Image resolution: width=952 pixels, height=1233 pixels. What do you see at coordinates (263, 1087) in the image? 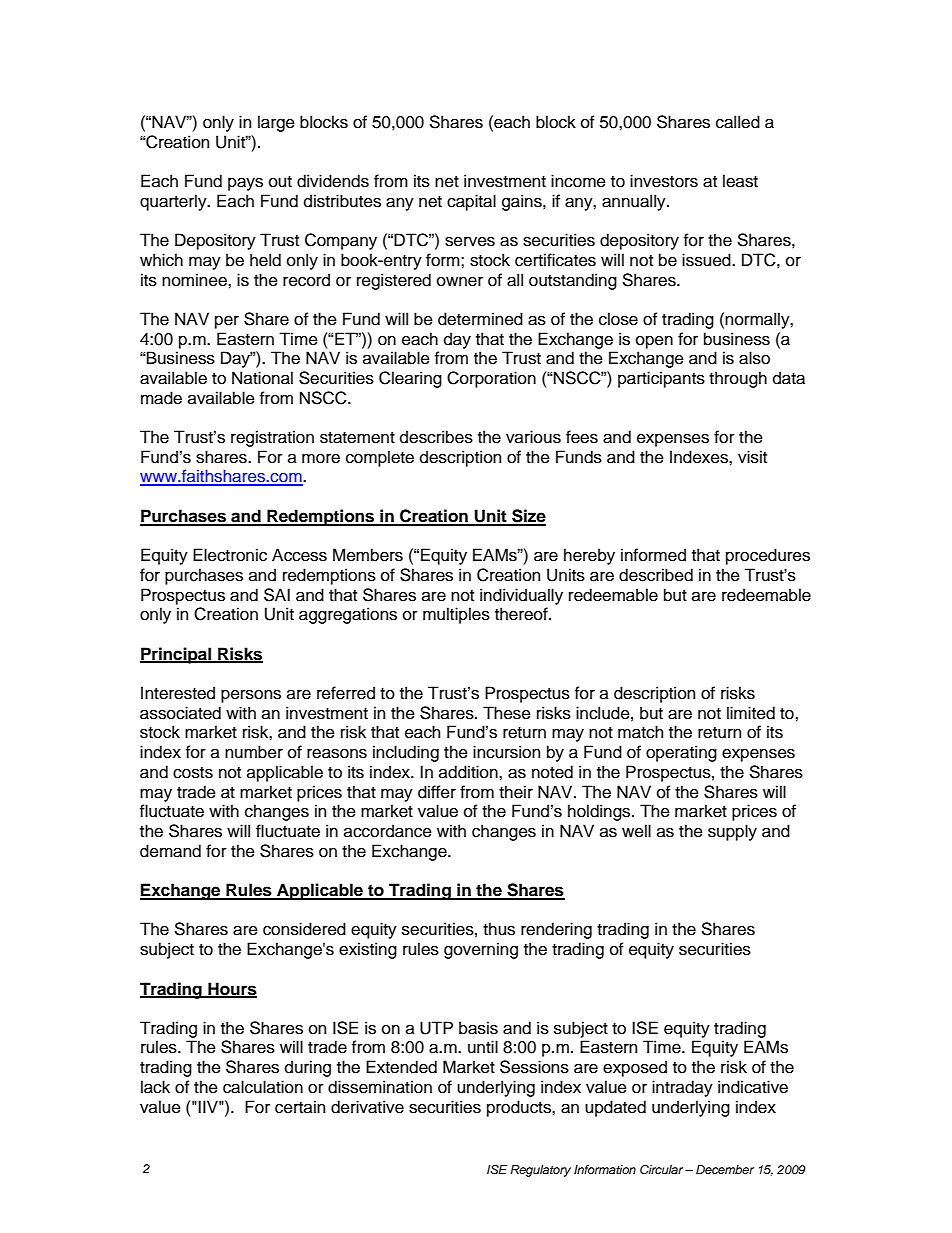
I see `calculation` at bounding box center [263, 1087].
